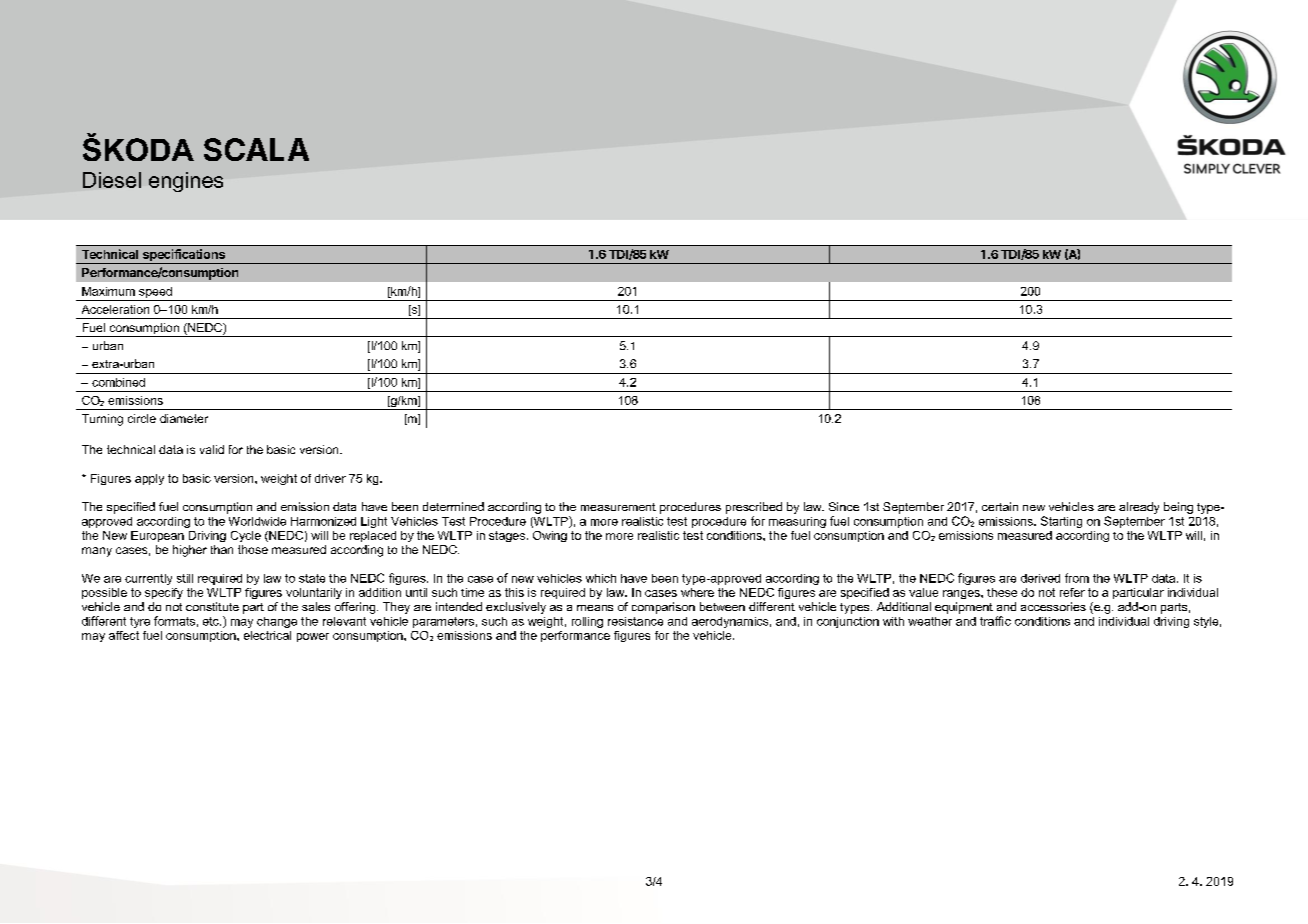 The image size is (1308, 924). What do you see at coordinates (118, 382) in the screenshot?
I see `combined` at bounding box center [118, 382].
